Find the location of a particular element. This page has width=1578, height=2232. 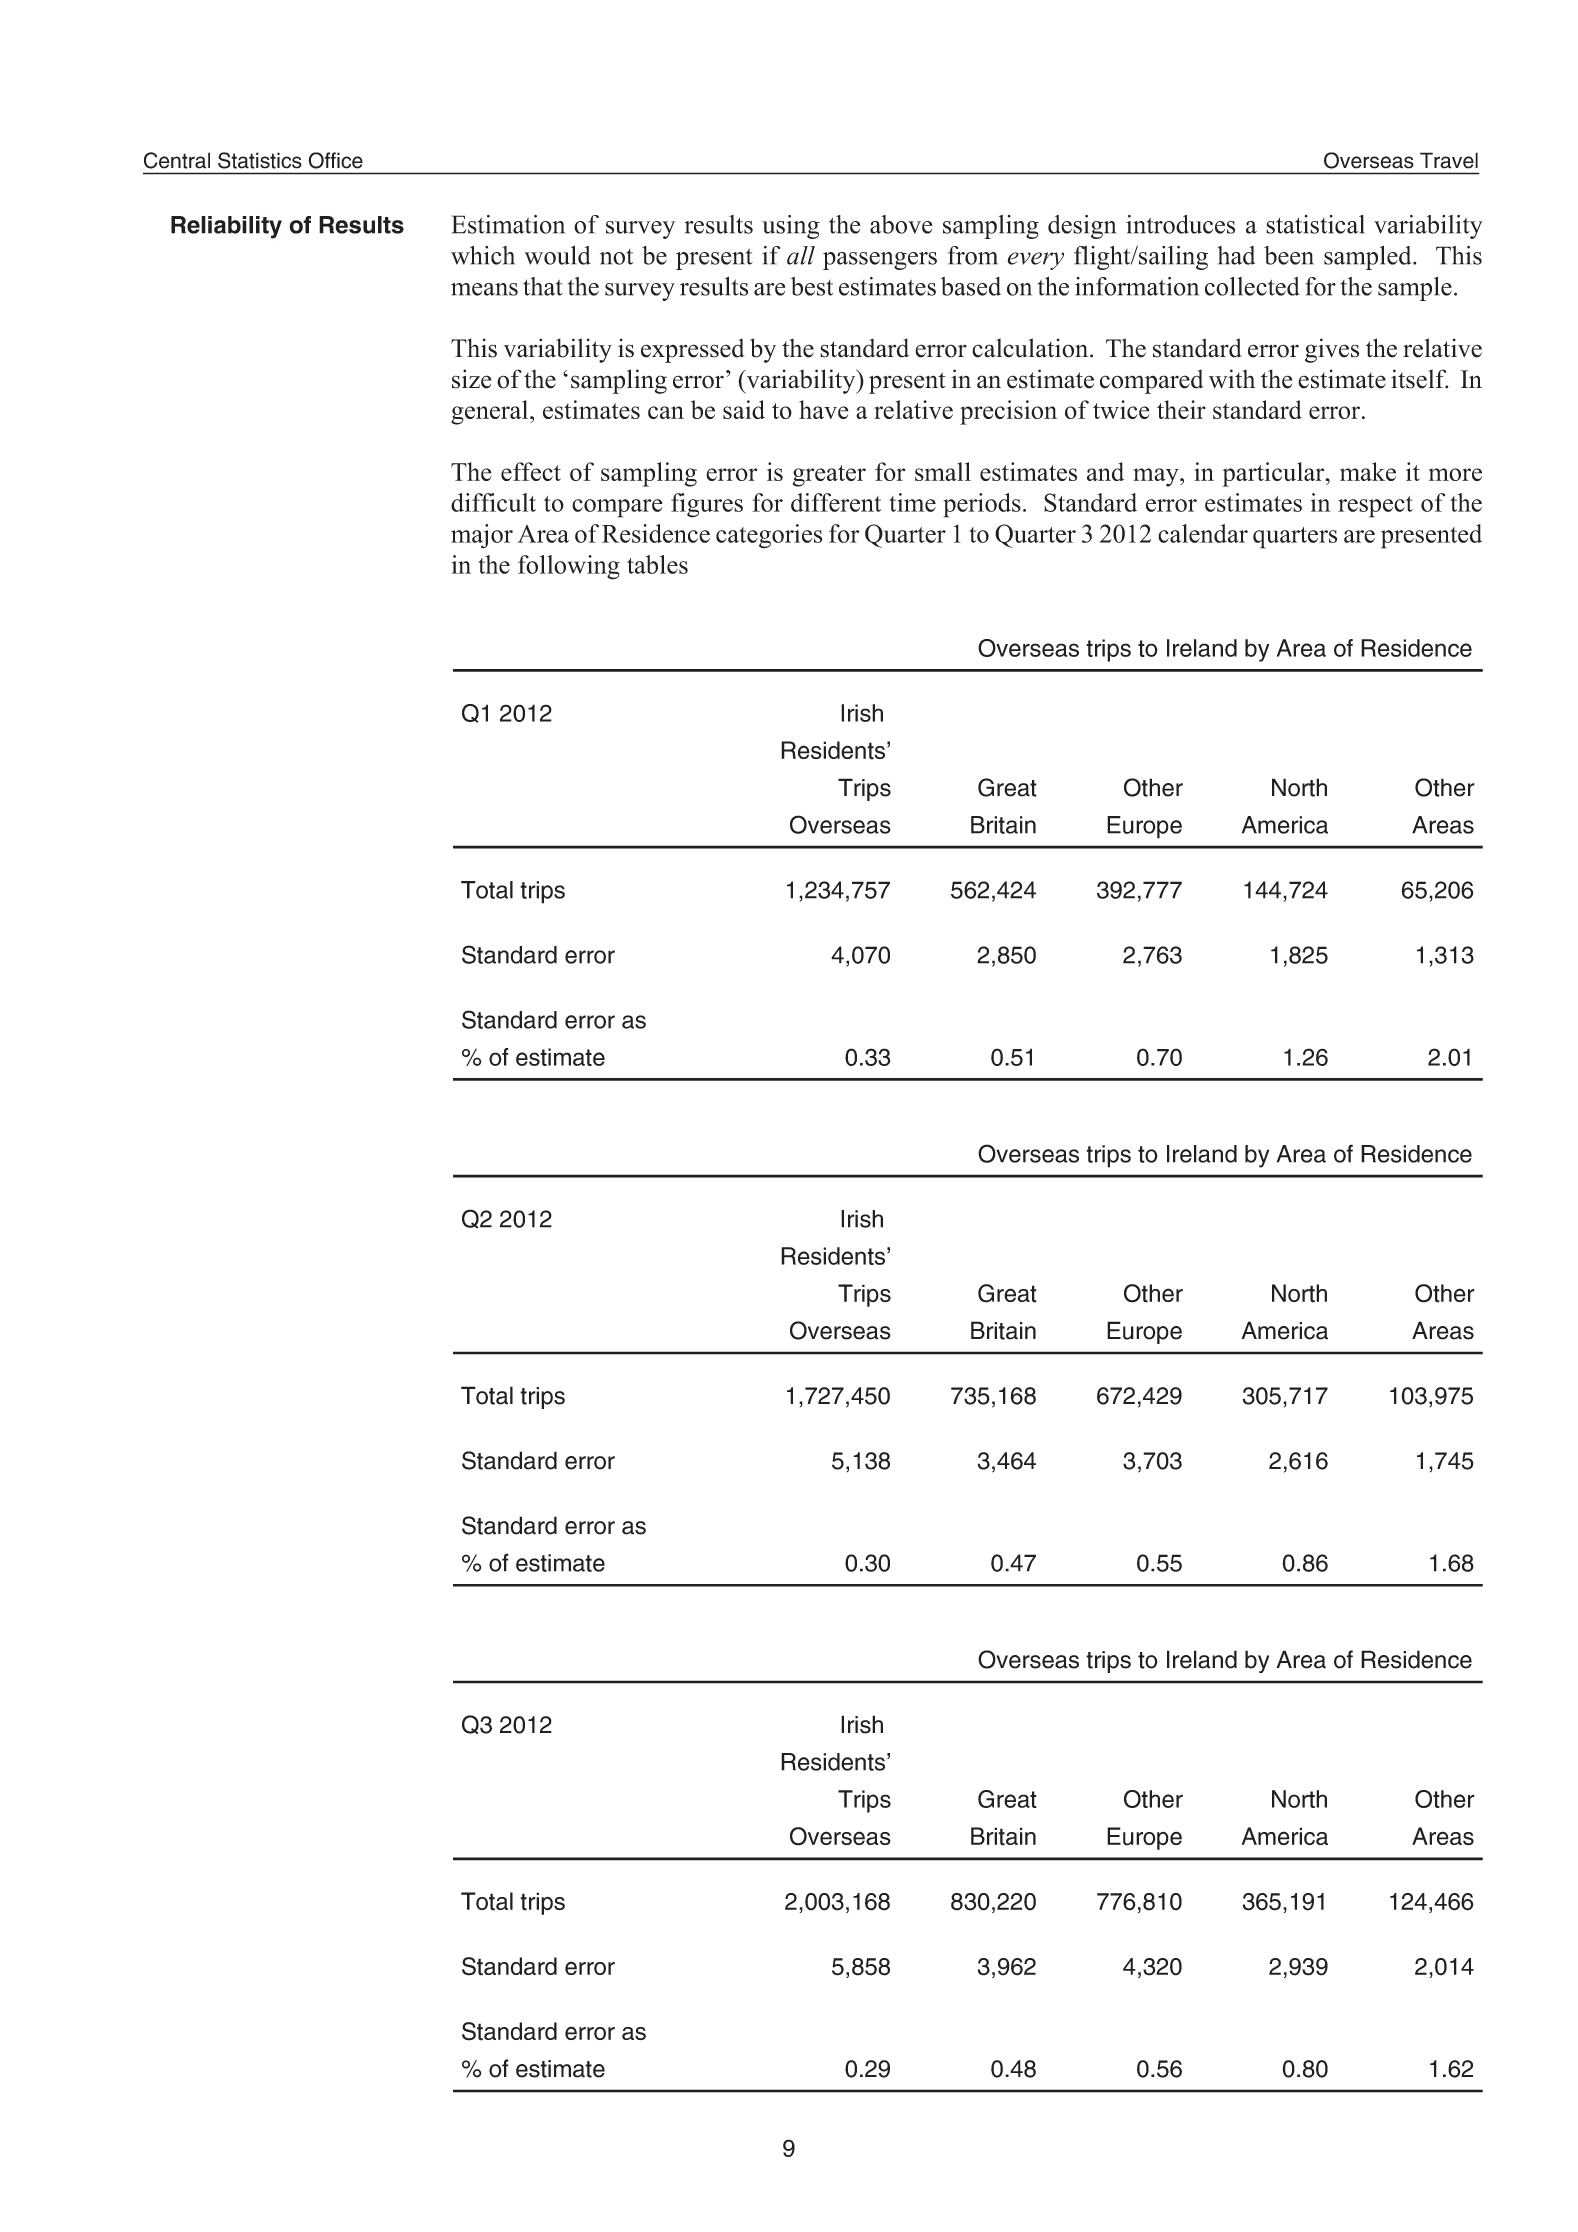

general is located at coordinates (491, 412).
